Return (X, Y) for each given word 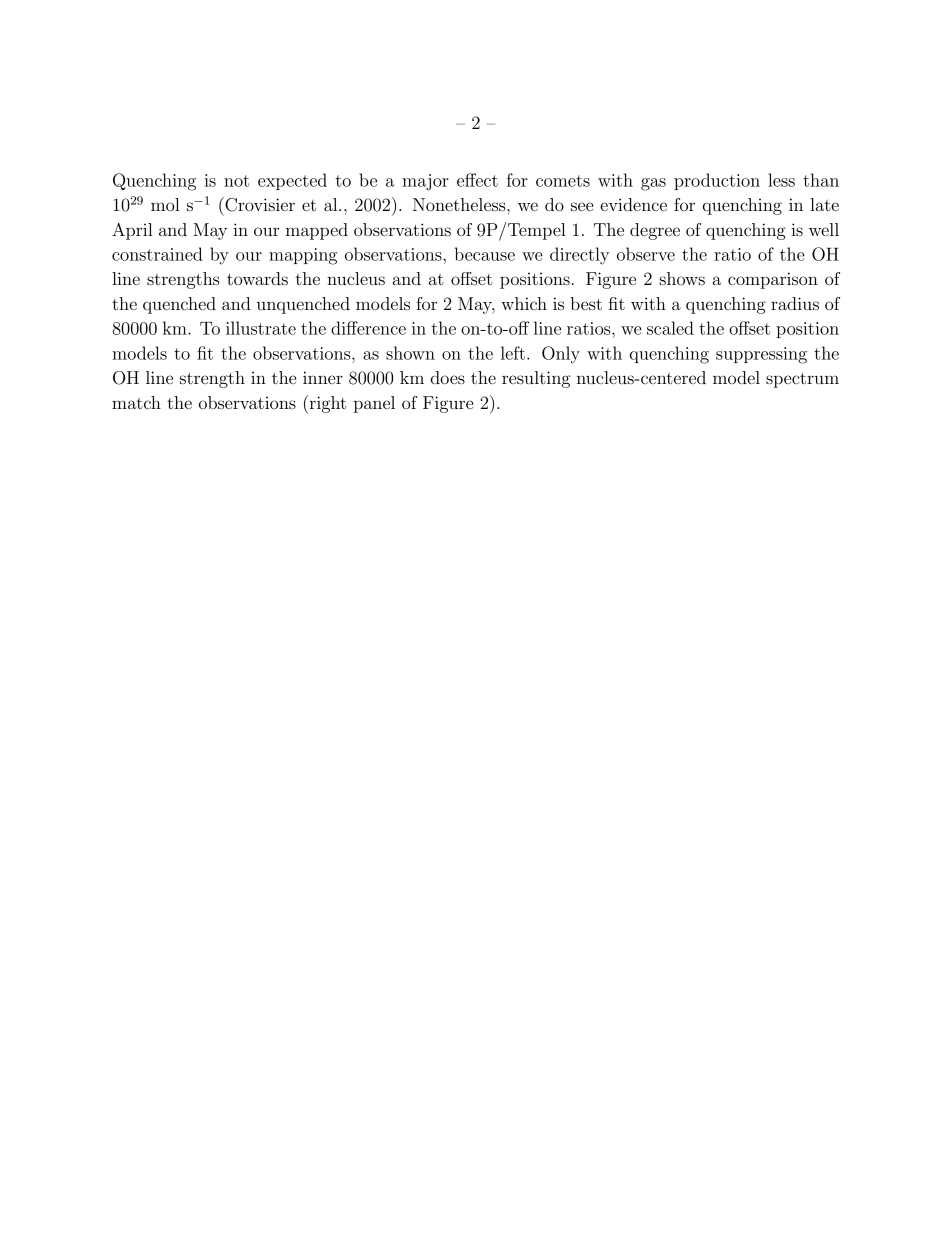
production (717, 181)
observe (646, 254)
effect (477, 180)
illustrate (261, 328)
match (136, 402)
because (485, 254)
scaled (670, 328)
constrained (157, 254)
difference (368, 328)
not (236, 181)
